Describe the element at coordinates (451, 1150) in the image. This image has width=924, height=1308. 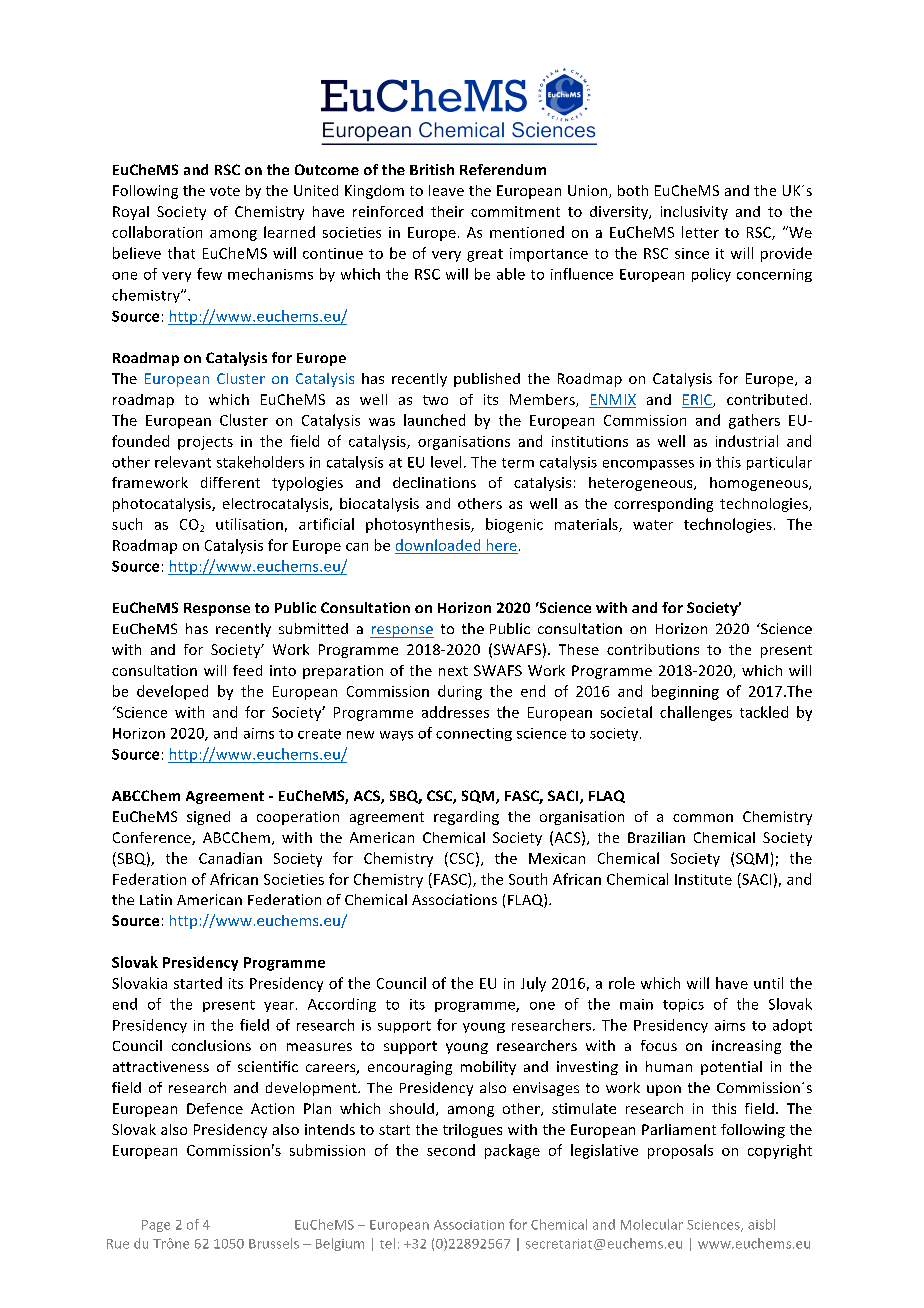
I see `second` at that location.
